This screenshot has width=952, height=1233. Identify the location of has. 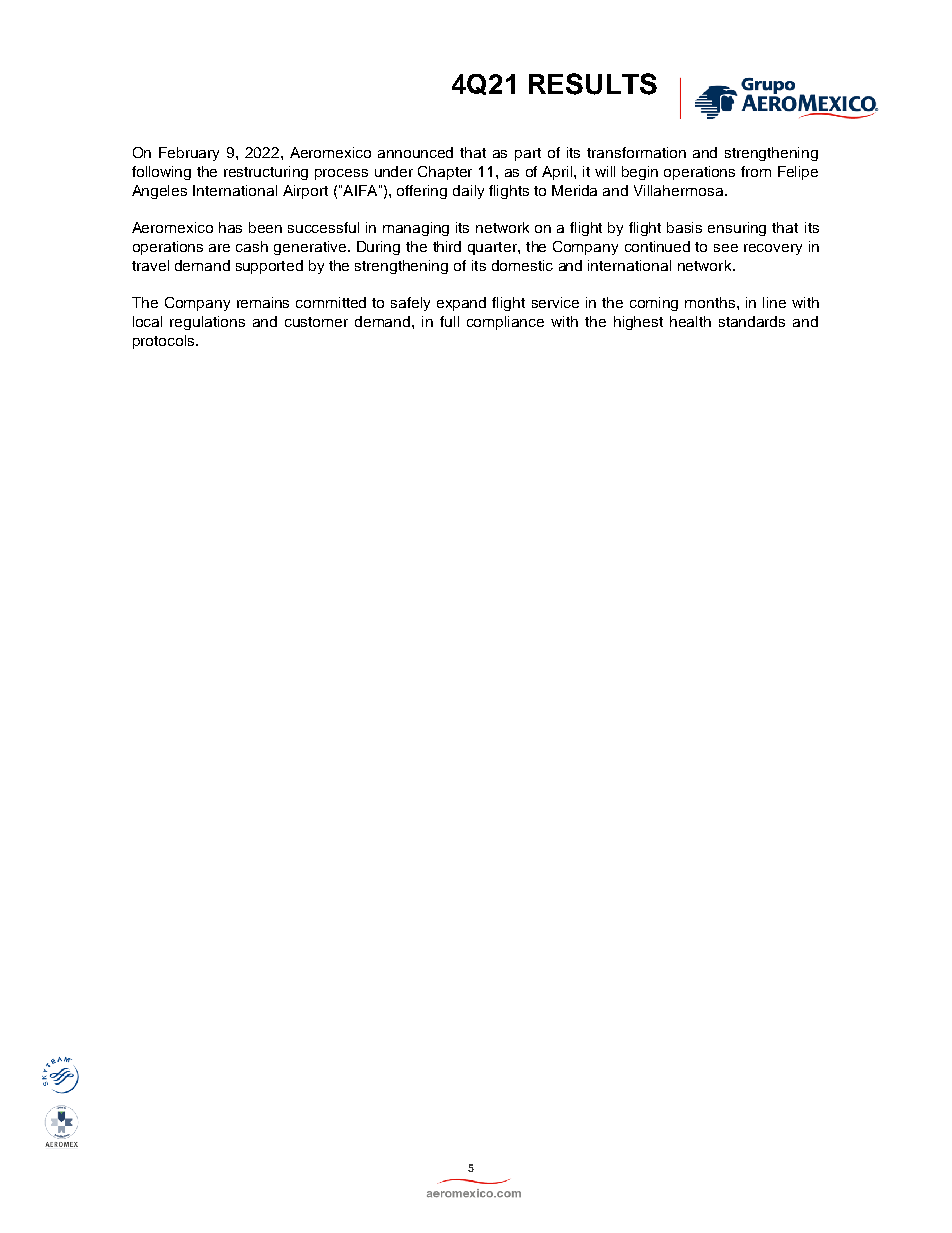
(230, 227).
